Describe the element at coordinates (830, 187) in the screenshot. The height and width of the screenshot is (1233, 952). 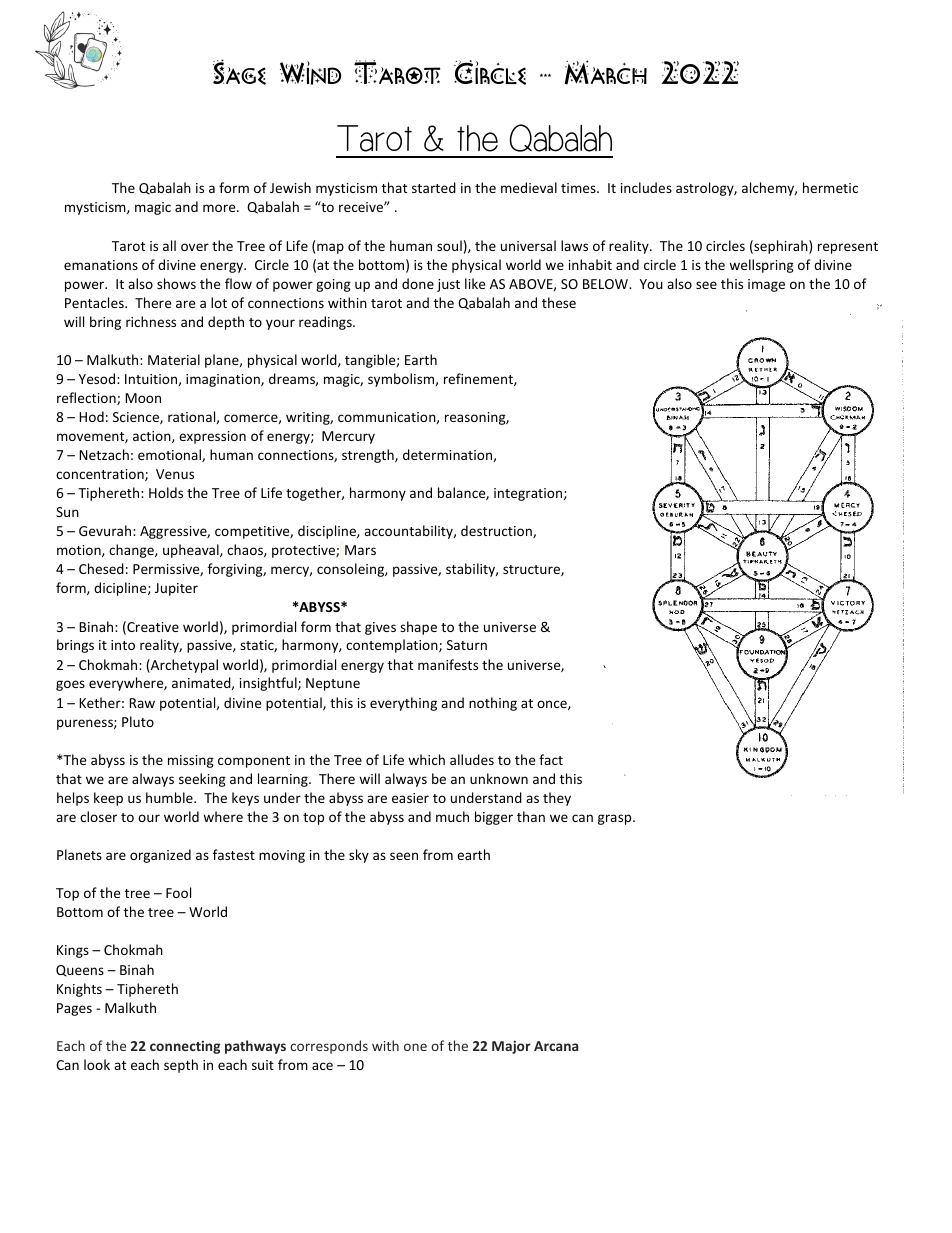
I see `hermetic` at that location.
